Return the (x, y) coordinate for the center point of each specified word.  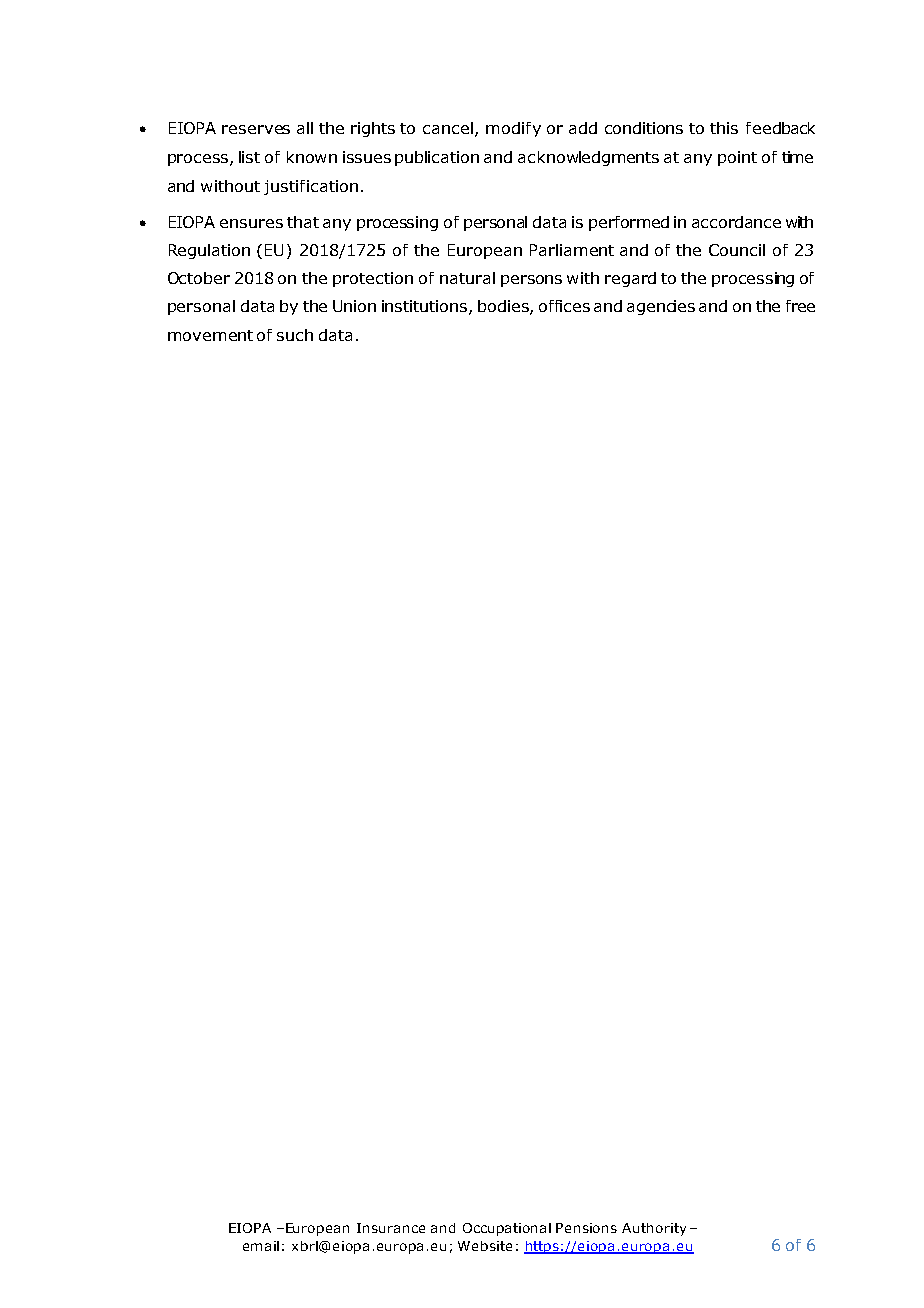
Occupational (507, 1229)
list (249, 157)
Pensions (586, 1228)
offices (564, 306)
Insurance (391, 1228)
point (737, 158)
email (261, 1246)
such (295, 335)
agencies (661, 307)
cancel (449, 129)
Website (485, 1246)
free (800, 306)
